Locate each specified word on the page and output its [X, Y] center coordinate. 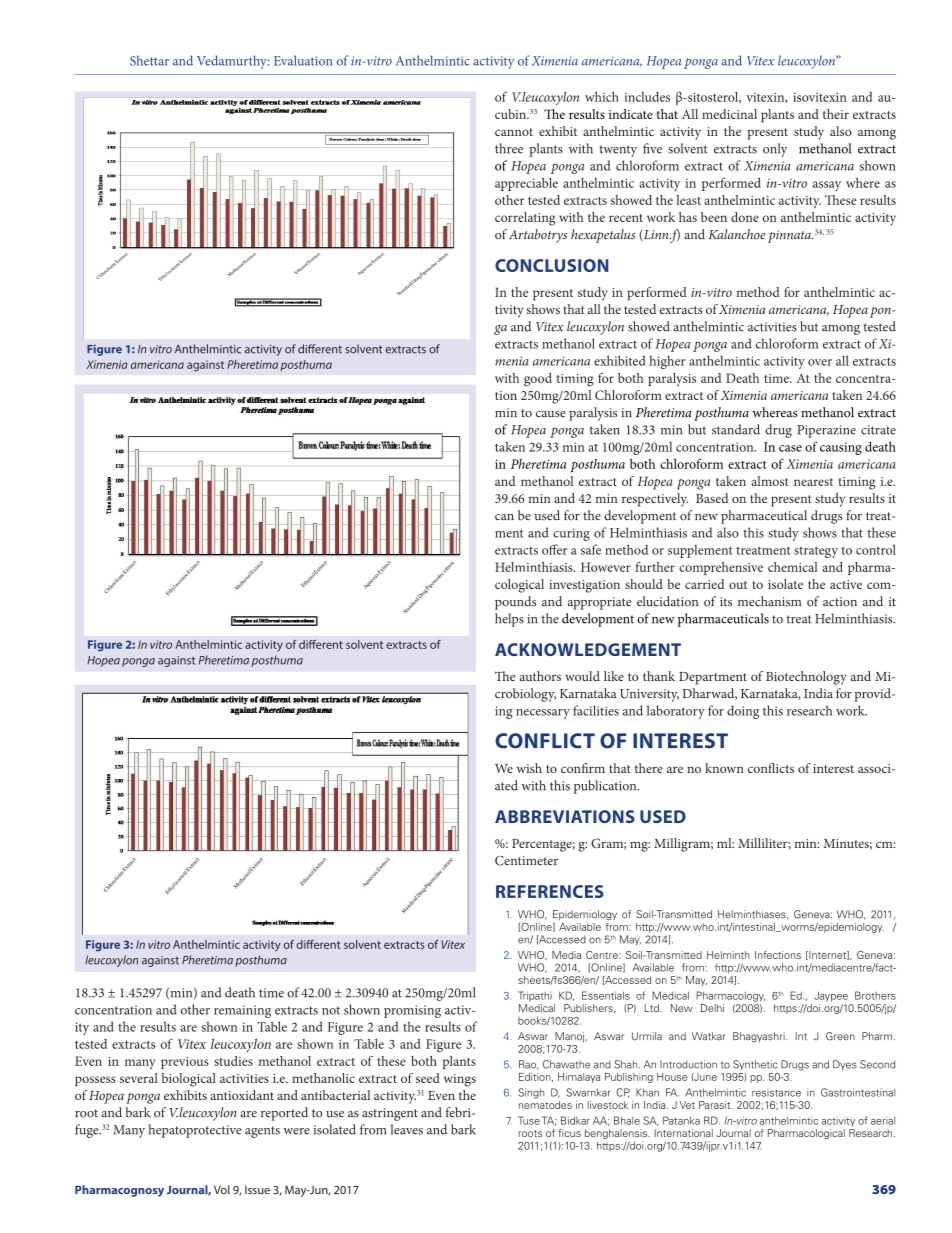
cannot [514, 132]
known [724, 768]
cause [551, 414]
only [775, 150]
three [509, 148]
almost [770, 481]
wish [529, 768]
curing [571, 534]
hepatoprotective [195, 1131]
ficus [569, 1133]
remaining [242, 1011]
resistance [776, 1093]
